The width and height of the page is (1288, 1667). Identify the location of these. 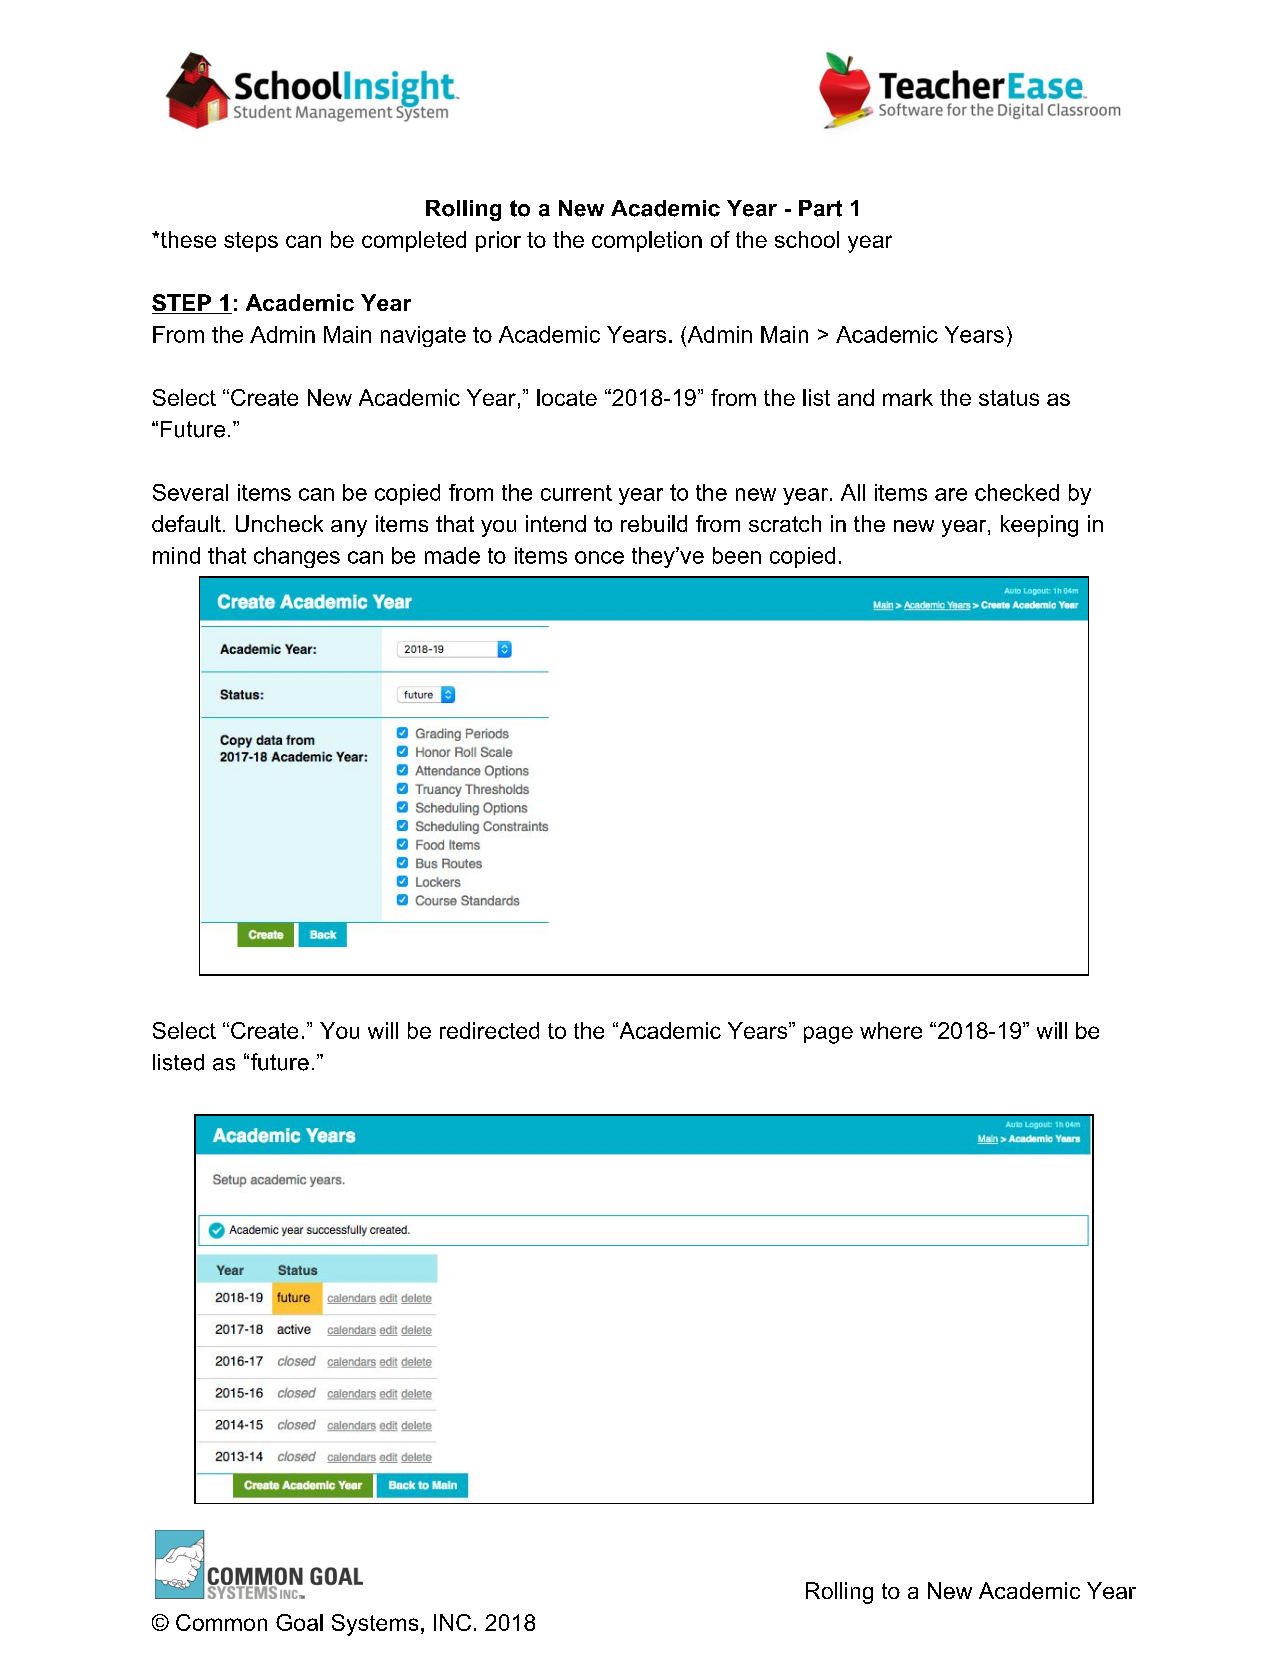
(187, 239).
